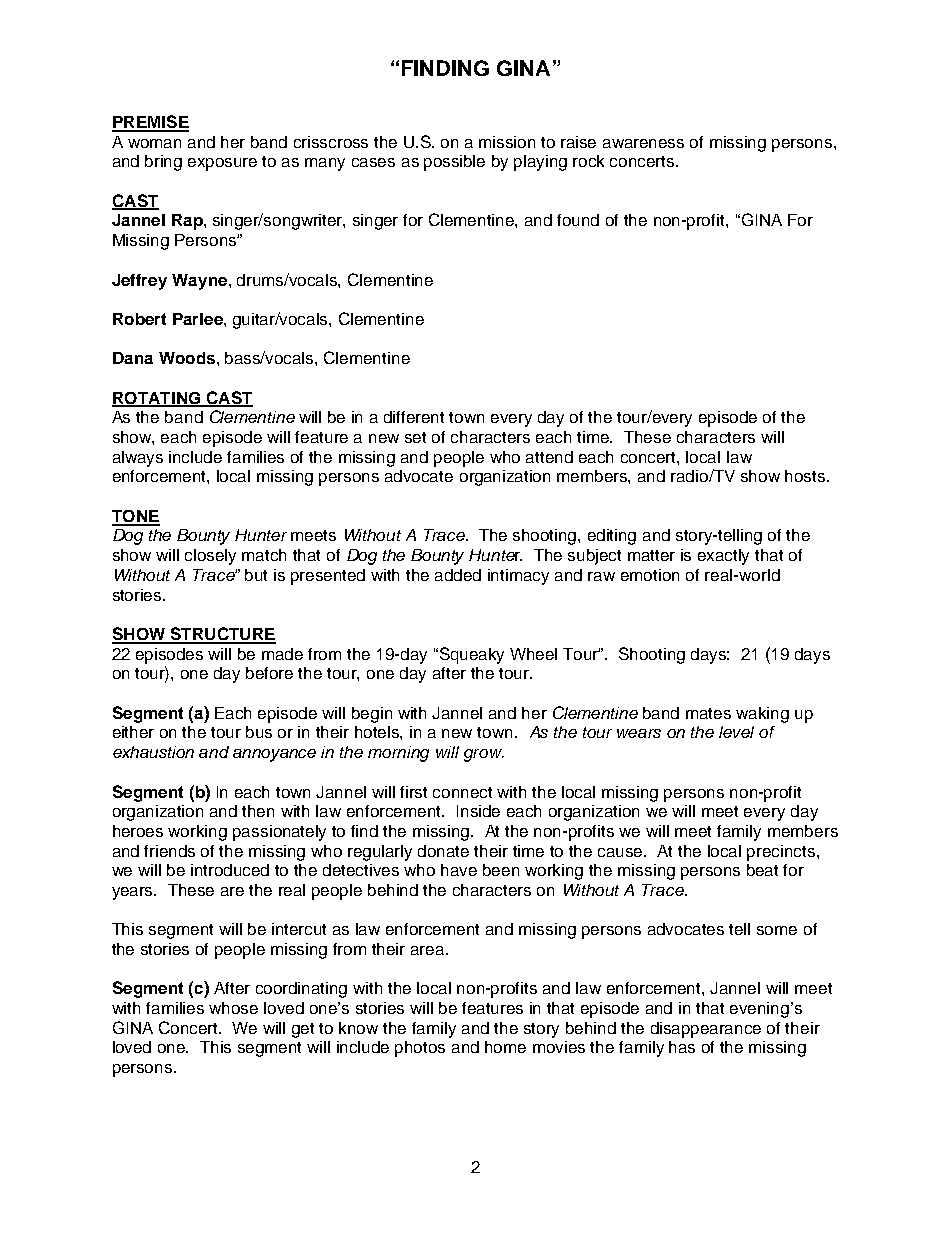 Image resolution: width=952 pixels, height=1233 pixels. What do you see at coordinates (222, 164) in the screenshot?
I see `exposure` at bounding box center [222, 164].
